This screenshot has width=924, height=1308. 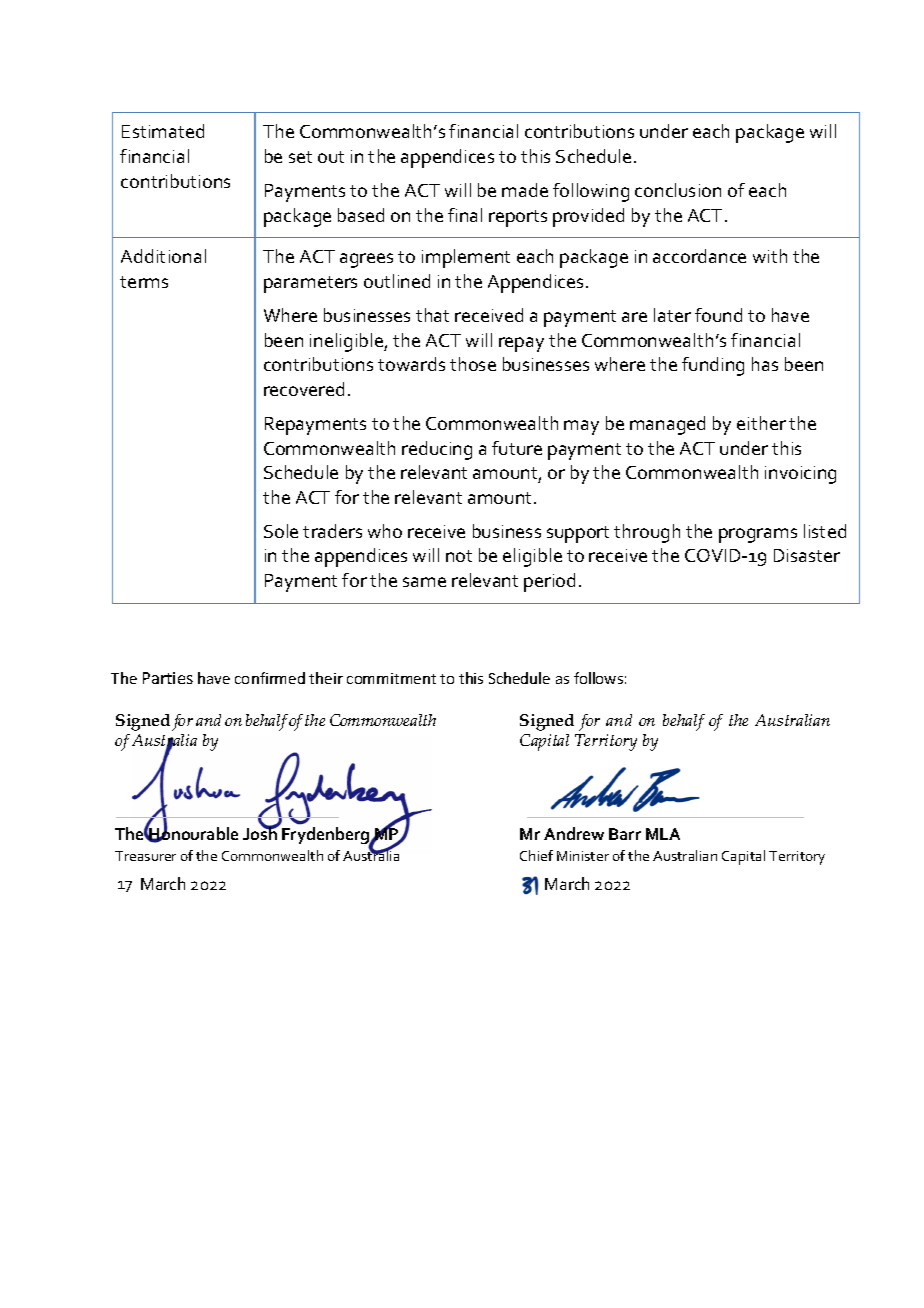 I want to click on conclusion, so click(x=678, y=190).
